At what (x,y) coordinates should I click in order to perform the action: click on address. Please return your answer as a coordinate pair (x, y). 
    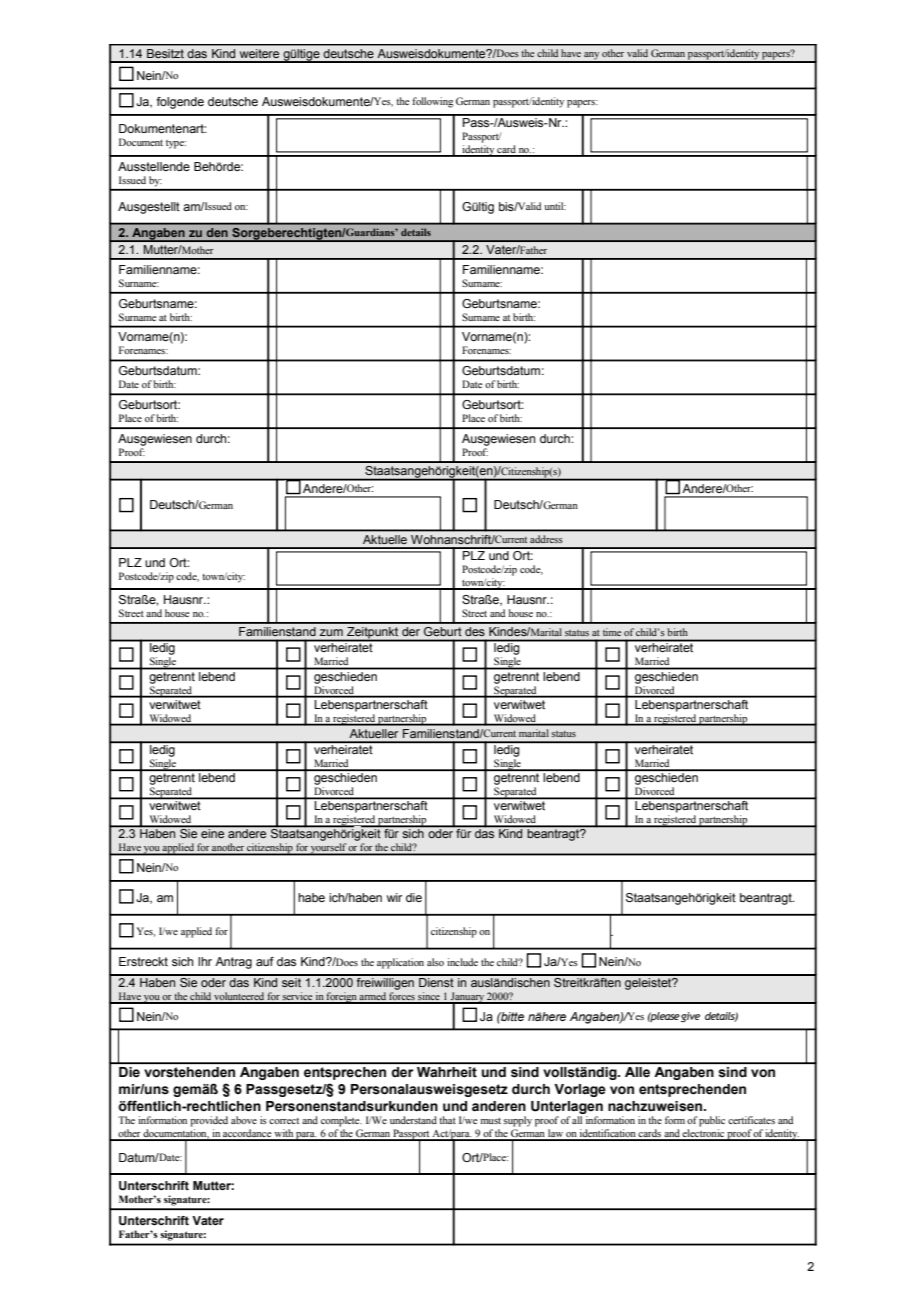
    Looking at the image, I should click on (546, 539).
